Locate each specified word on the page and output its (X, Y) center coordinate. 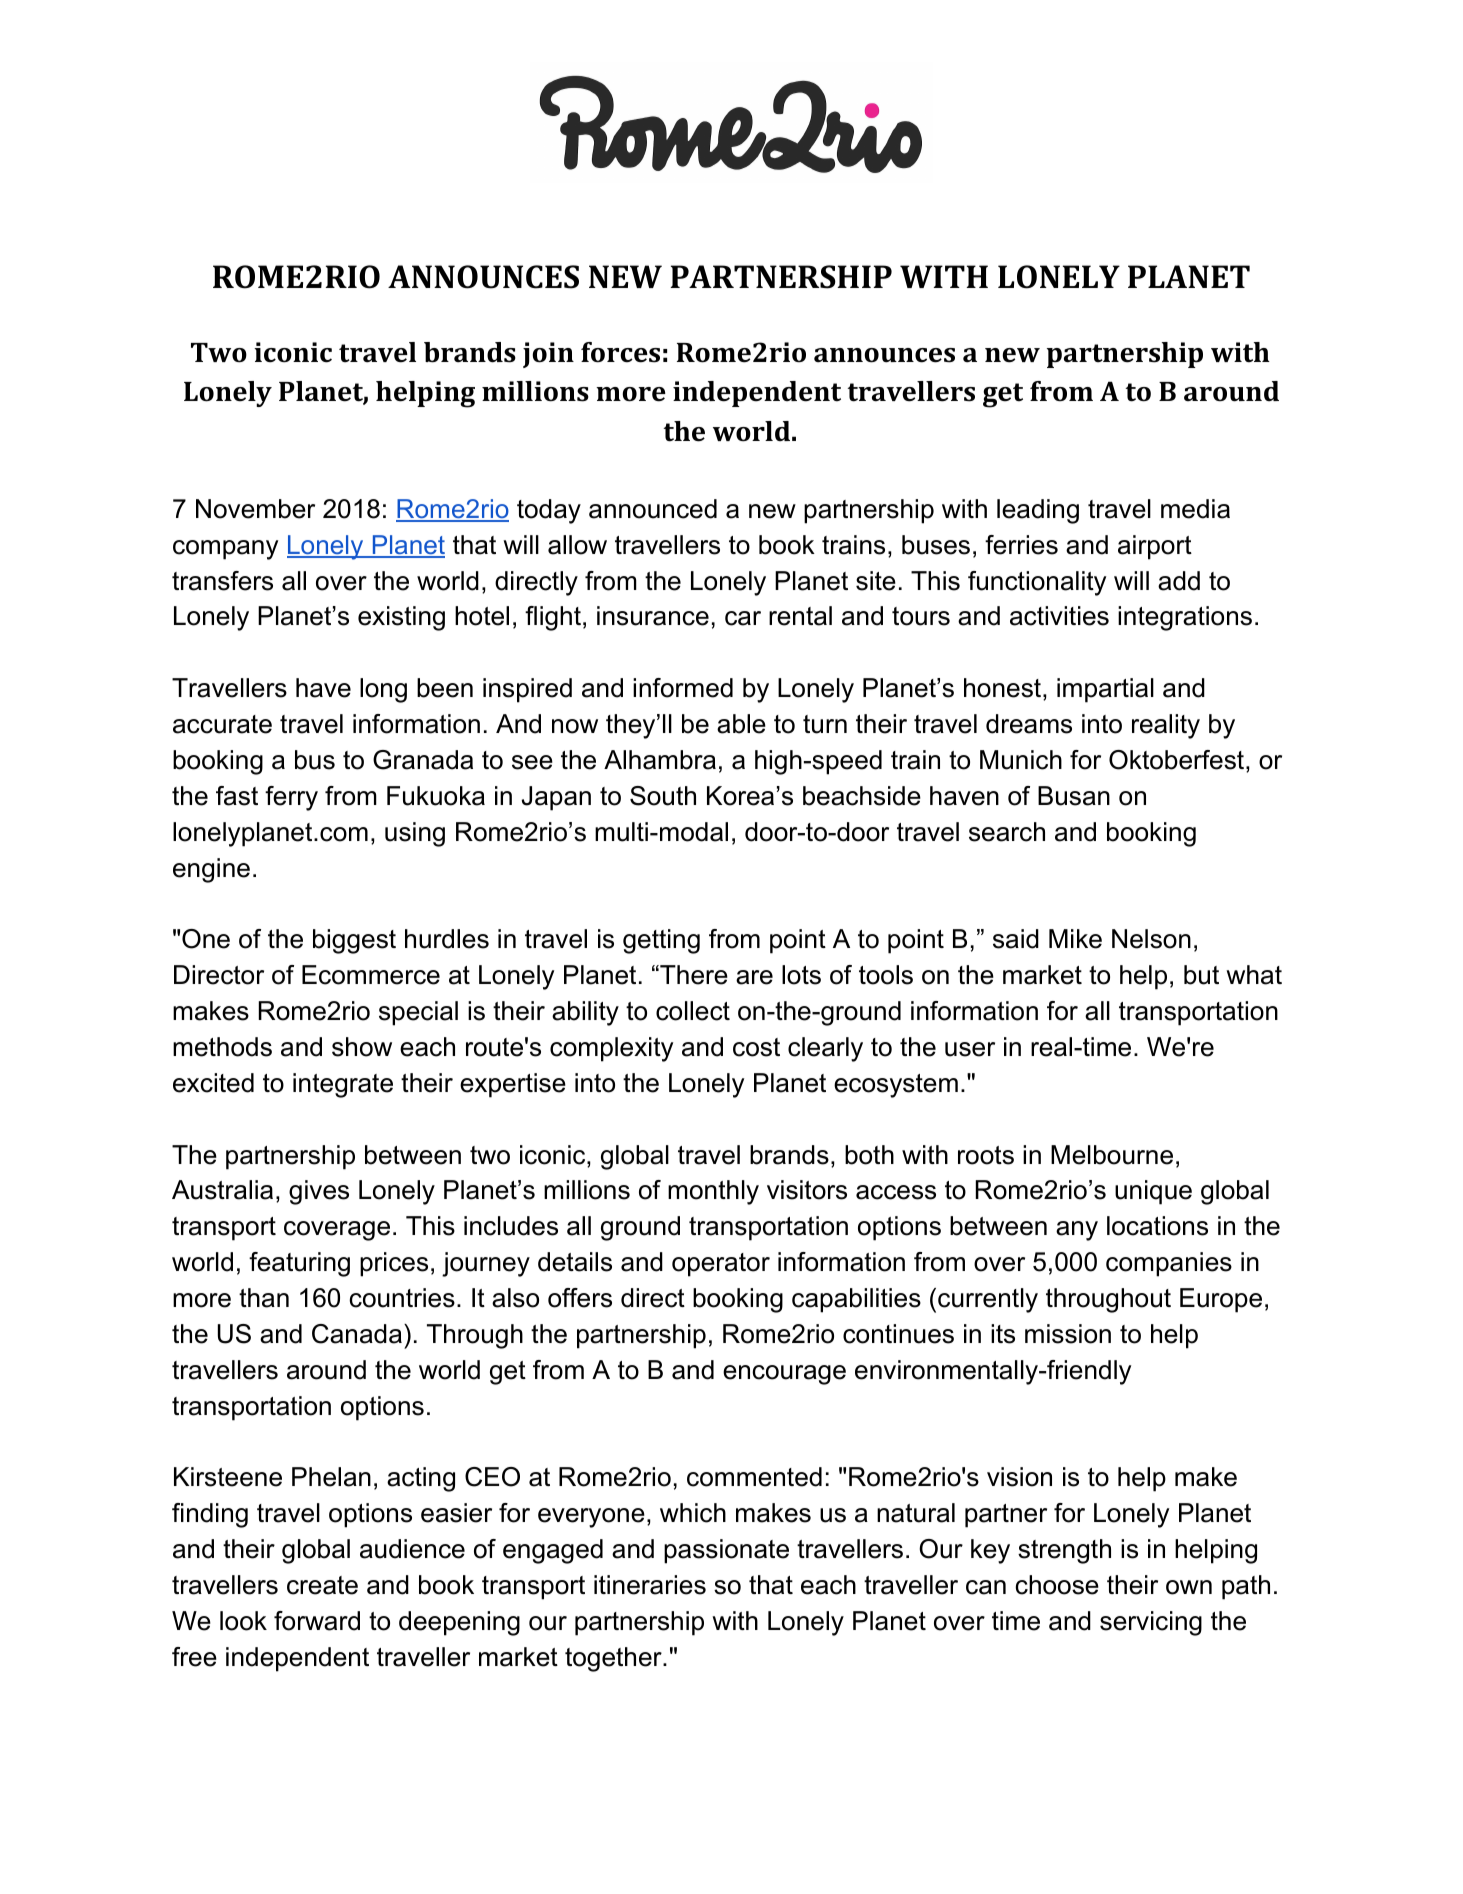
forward (317, 1621)
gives (319, 1192)
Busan (1074, 796)
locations (1157, 1226)
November (255, 509)
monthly (713, 1192)
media (1195, 509)
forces (620, 352)
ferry (291, 798)
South (663, 796)
